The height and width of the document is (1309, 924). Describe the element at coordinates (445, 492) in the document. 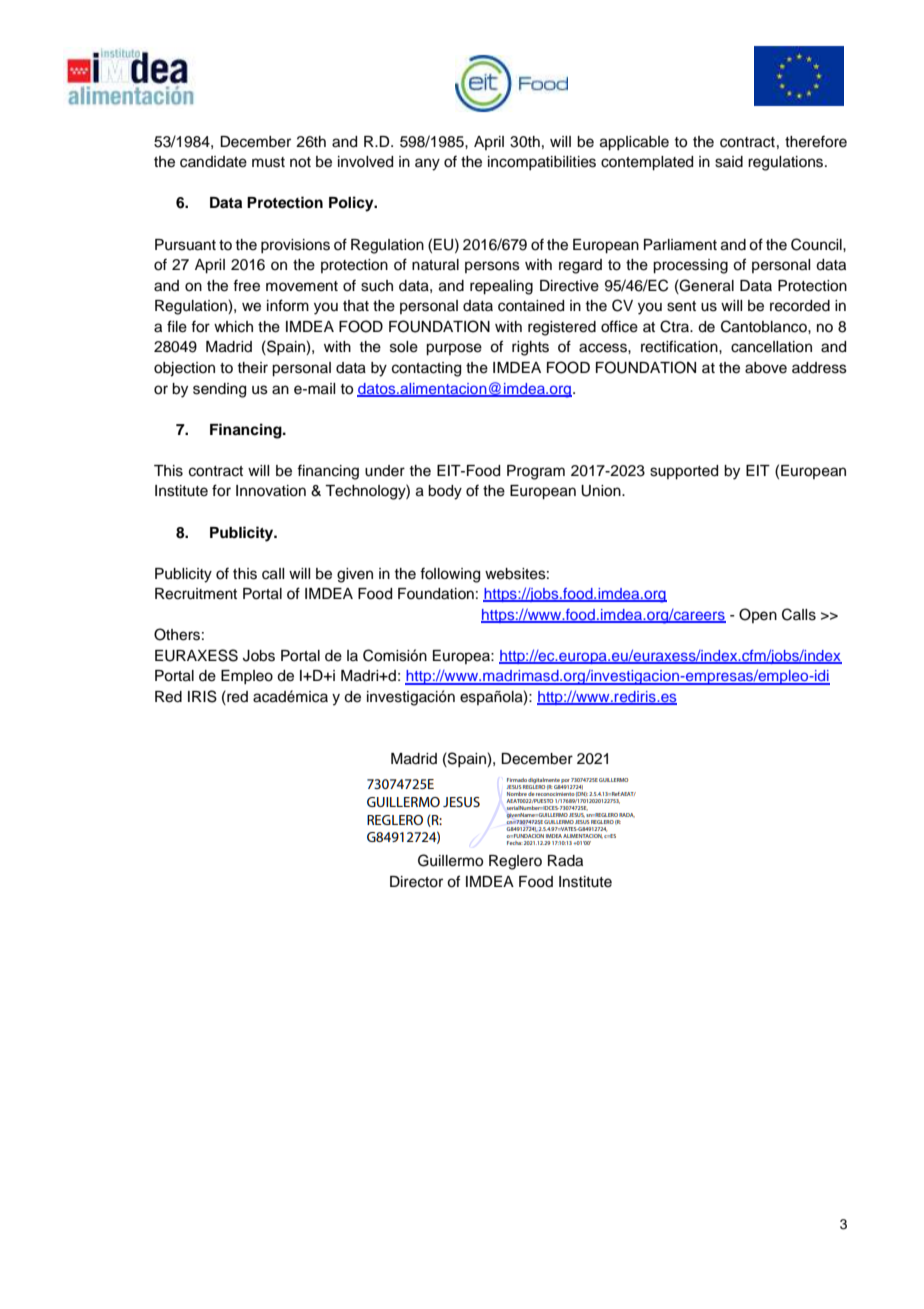

I see `body` at that location.
